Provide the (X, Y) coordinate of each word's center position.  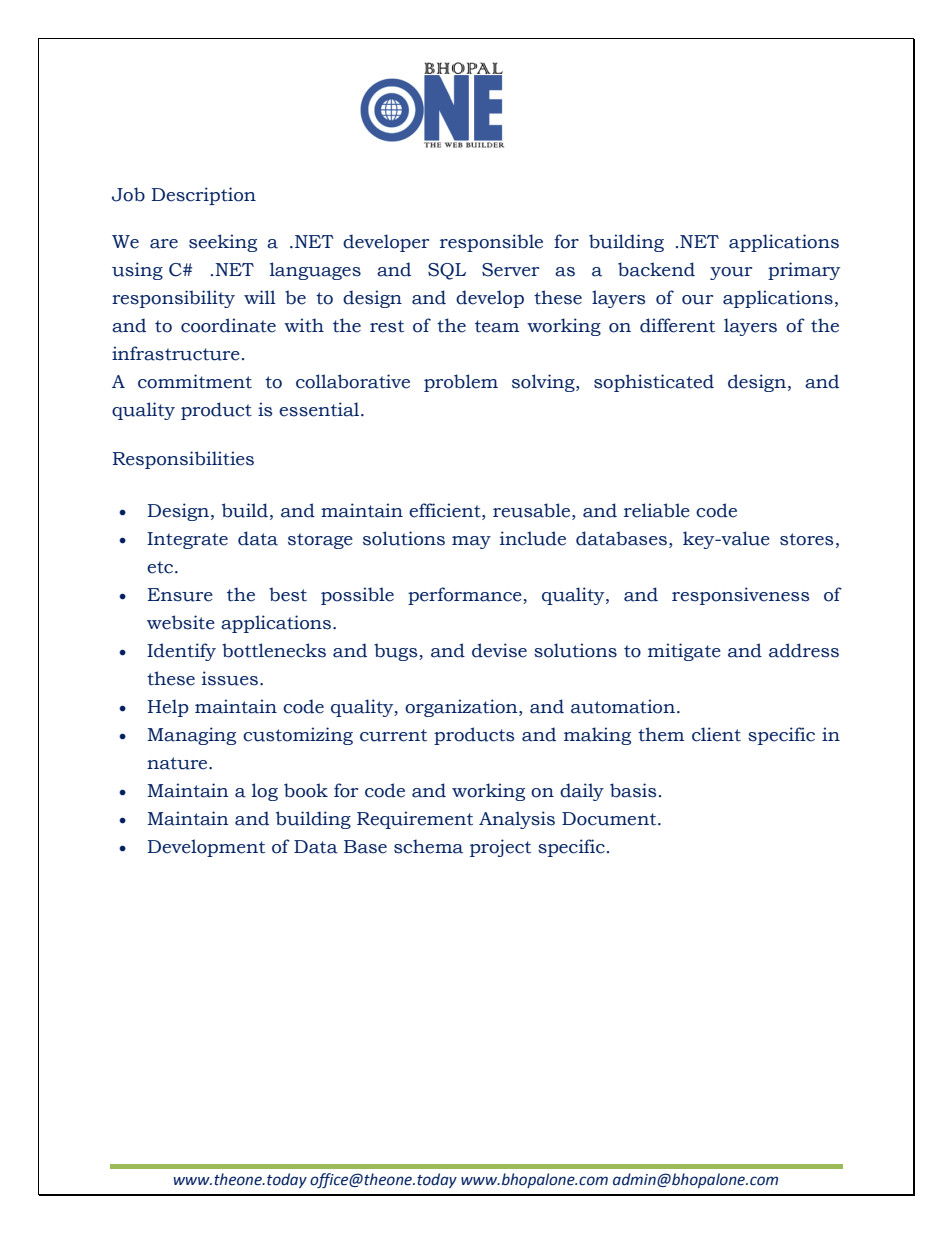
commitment (195, 381)
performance (466, 596)
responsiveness (740, 596)
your (731, 273)
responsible (491, 243)
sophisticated (654, 383)
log (265, 792)
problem (461, 383)
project (500, 848)
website (181, 622)
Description (204, 196)
